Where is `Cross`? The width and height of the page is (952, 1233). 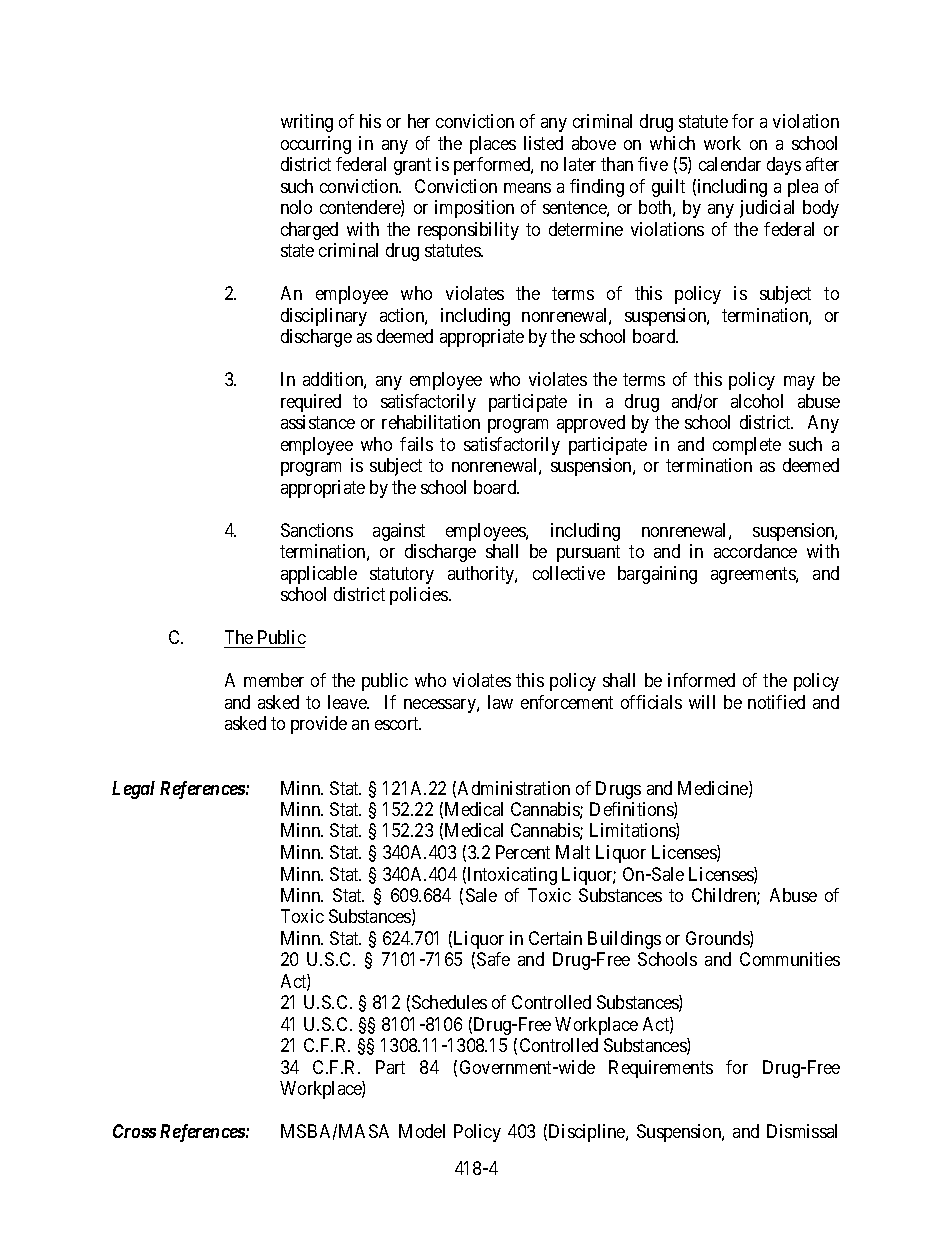 Cross is located at coordinates (134, 1131).
